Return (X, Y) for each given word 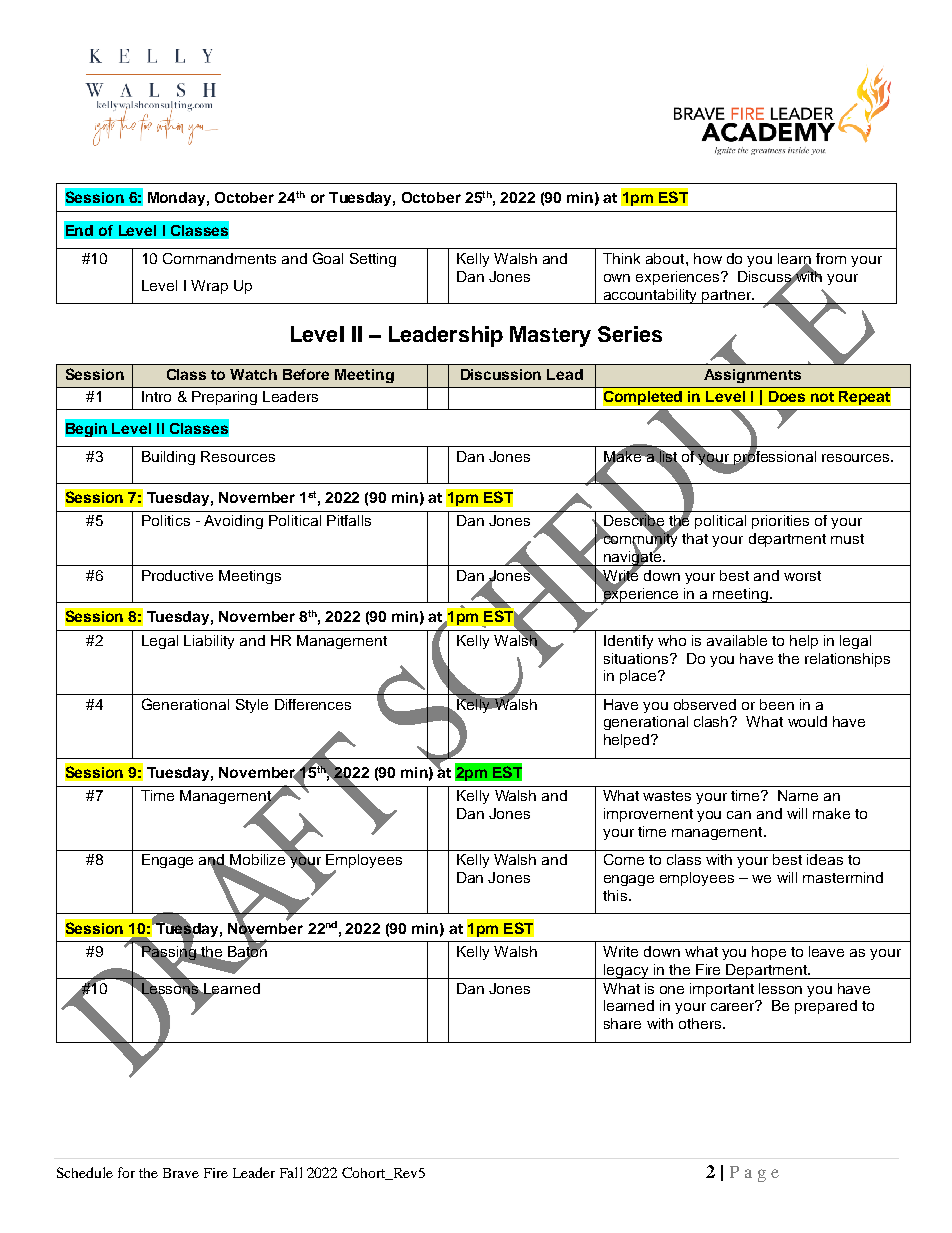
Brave (181, 1173)
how (708, 258)
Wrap (209, 287)
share (622, 1023)
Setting (373, 260)
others (701, 1023)
